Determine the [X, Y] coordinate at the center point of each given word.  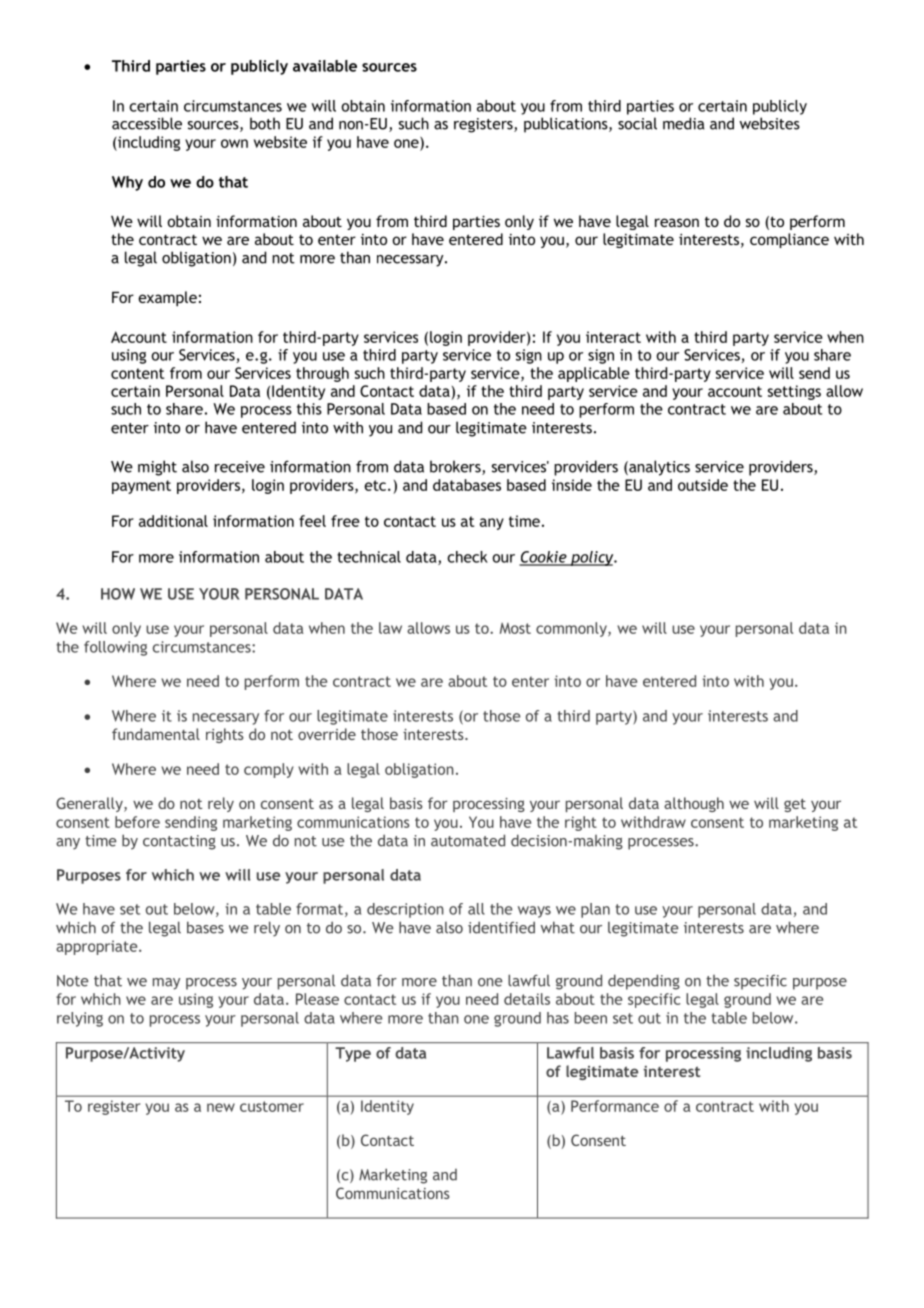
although [694, 804]
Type [353, 1054]
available [325, 66]
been [591, 1018]
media [683, 123]
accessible [147, 123]
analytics [658, 468]
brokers [456, 467]
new [221, 1107]
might [157, 468]
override [327, 734]
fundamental [156, 734]
